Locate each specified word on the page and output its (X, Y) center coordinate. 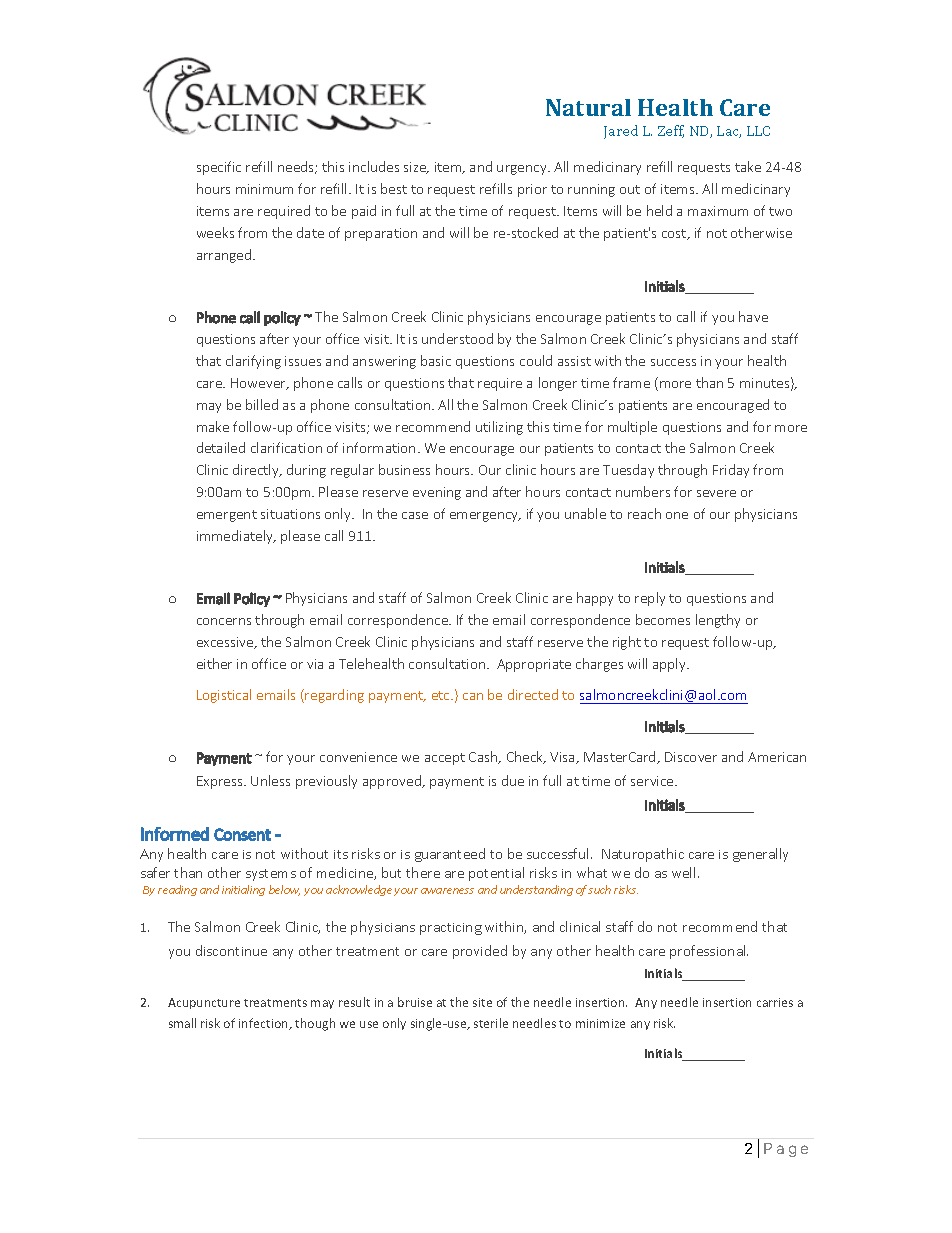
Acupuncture (204, 1003)
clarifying (253, 362)
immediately (236, 537)
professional (709, 952)
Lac (729, 132)
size (416, 168)
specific (219, 168)
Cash (484, 757)
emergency (485, 517)
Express (221, 782)
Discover (691, 757)
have (753, 316)
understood (457, 338)
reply (650, 599)
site (482, 1002)
